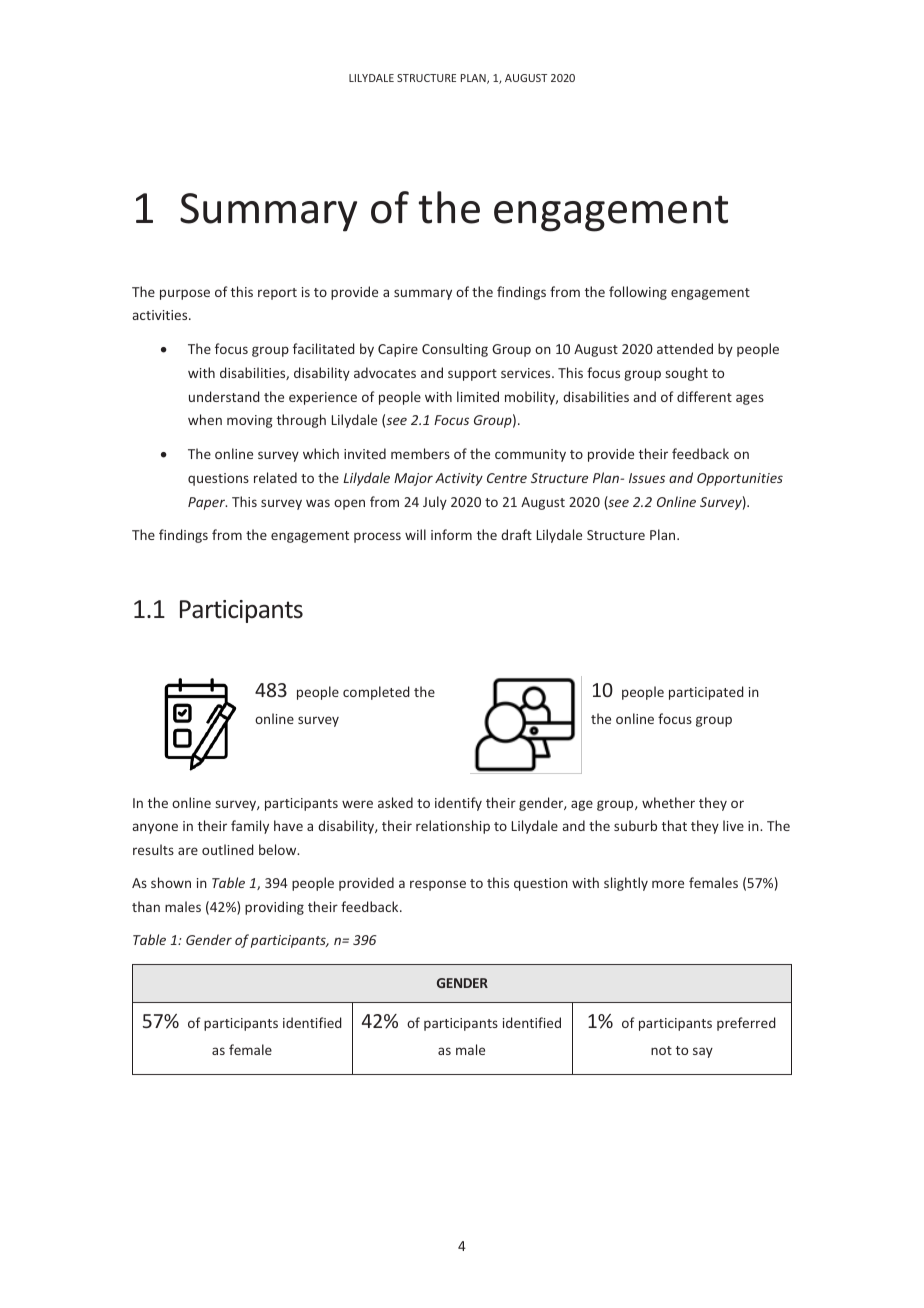 The image size is (924, 1308). I want to click on providing, so click(274, 908).
